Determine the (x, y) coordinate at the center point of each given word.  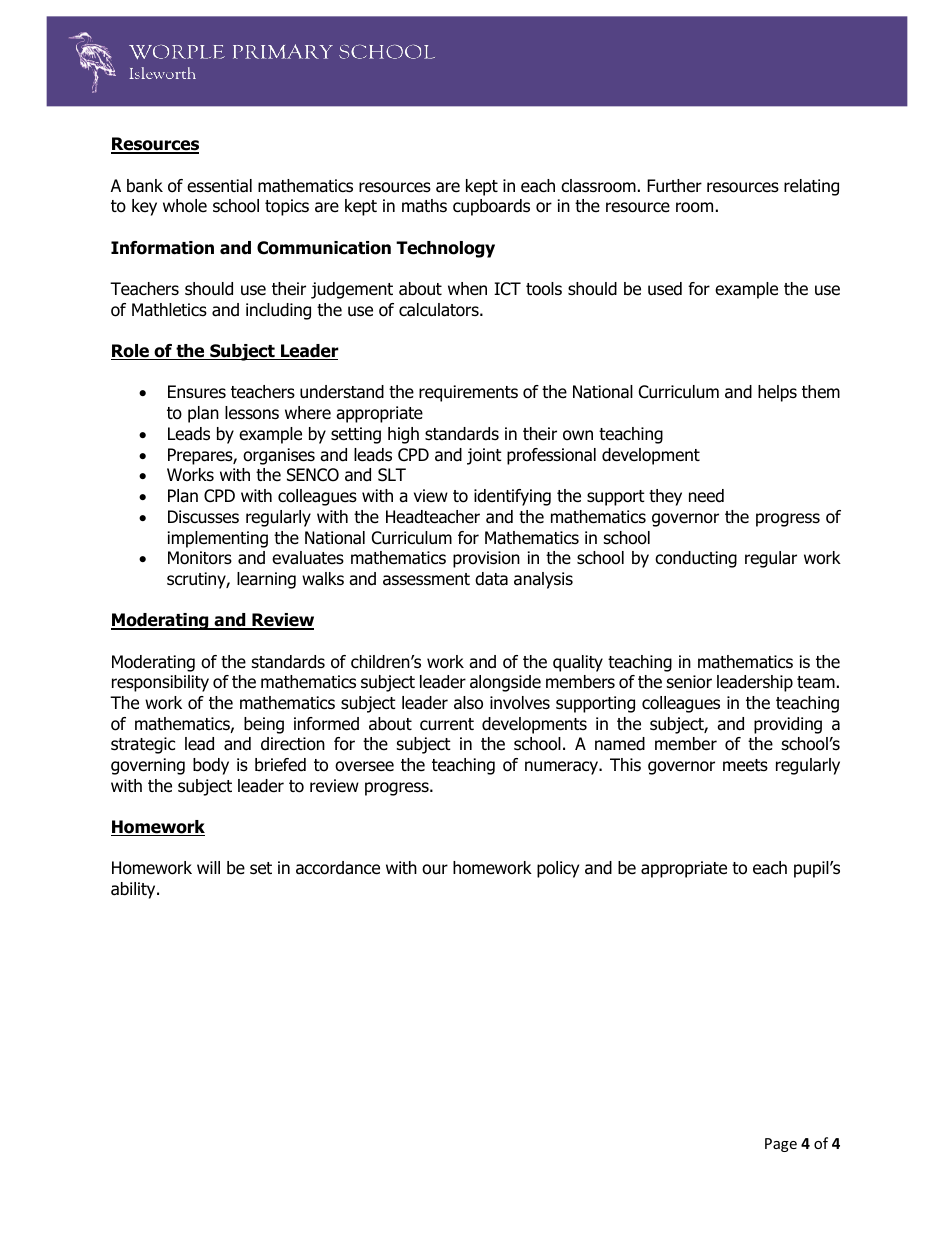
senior (689, 682)
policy (558, 869)
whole (185, 206)
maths (424, 206)
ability (134, 890)
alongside (505, 683)
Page (781, 1145)
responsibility (160, 683)
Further (674, 186)
